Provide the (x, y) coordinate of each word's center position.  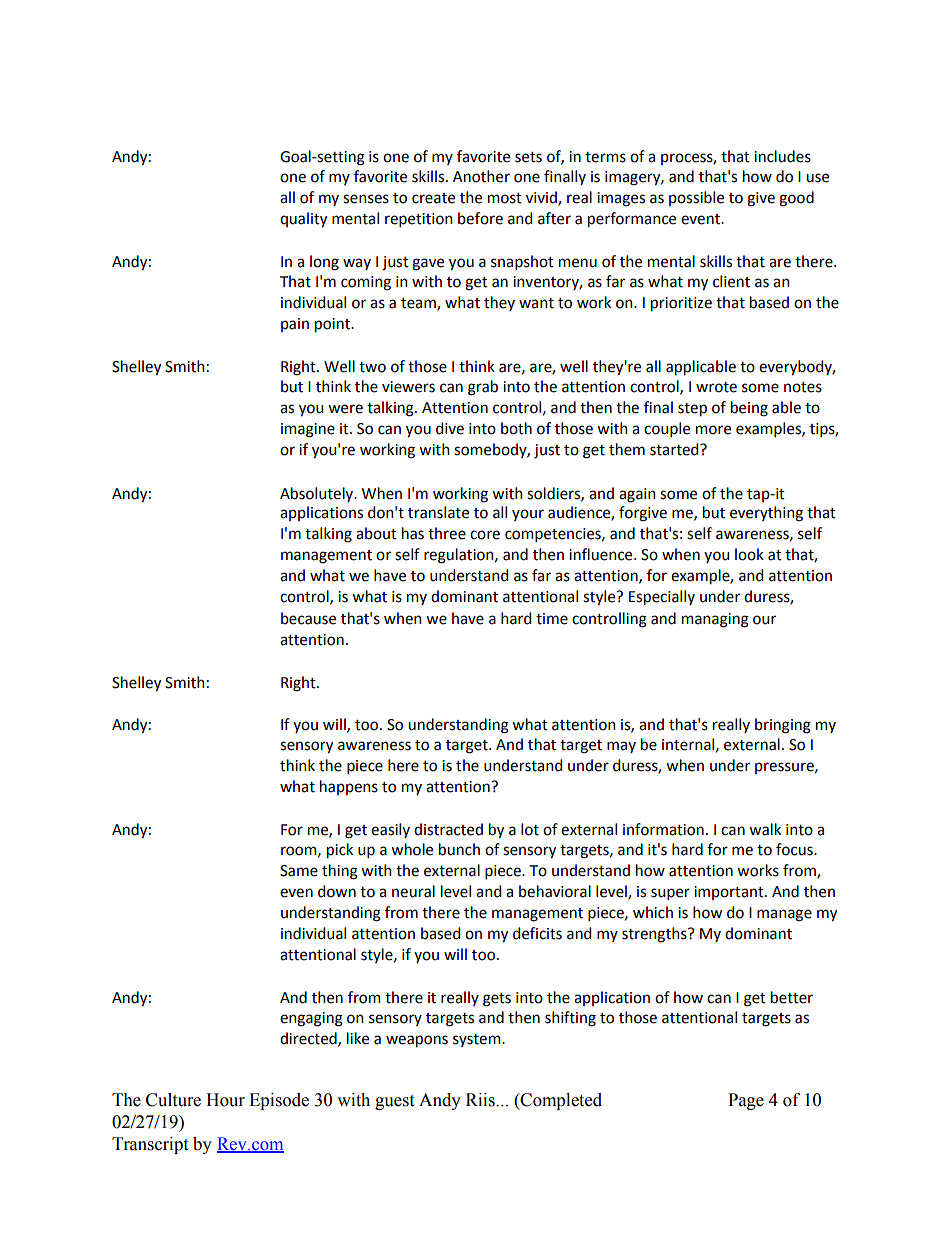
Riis (481, 1100)
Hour (225, 1100)
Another (481, 176)
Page (746, 1101)
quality (303, 219)
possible (696, 198)
